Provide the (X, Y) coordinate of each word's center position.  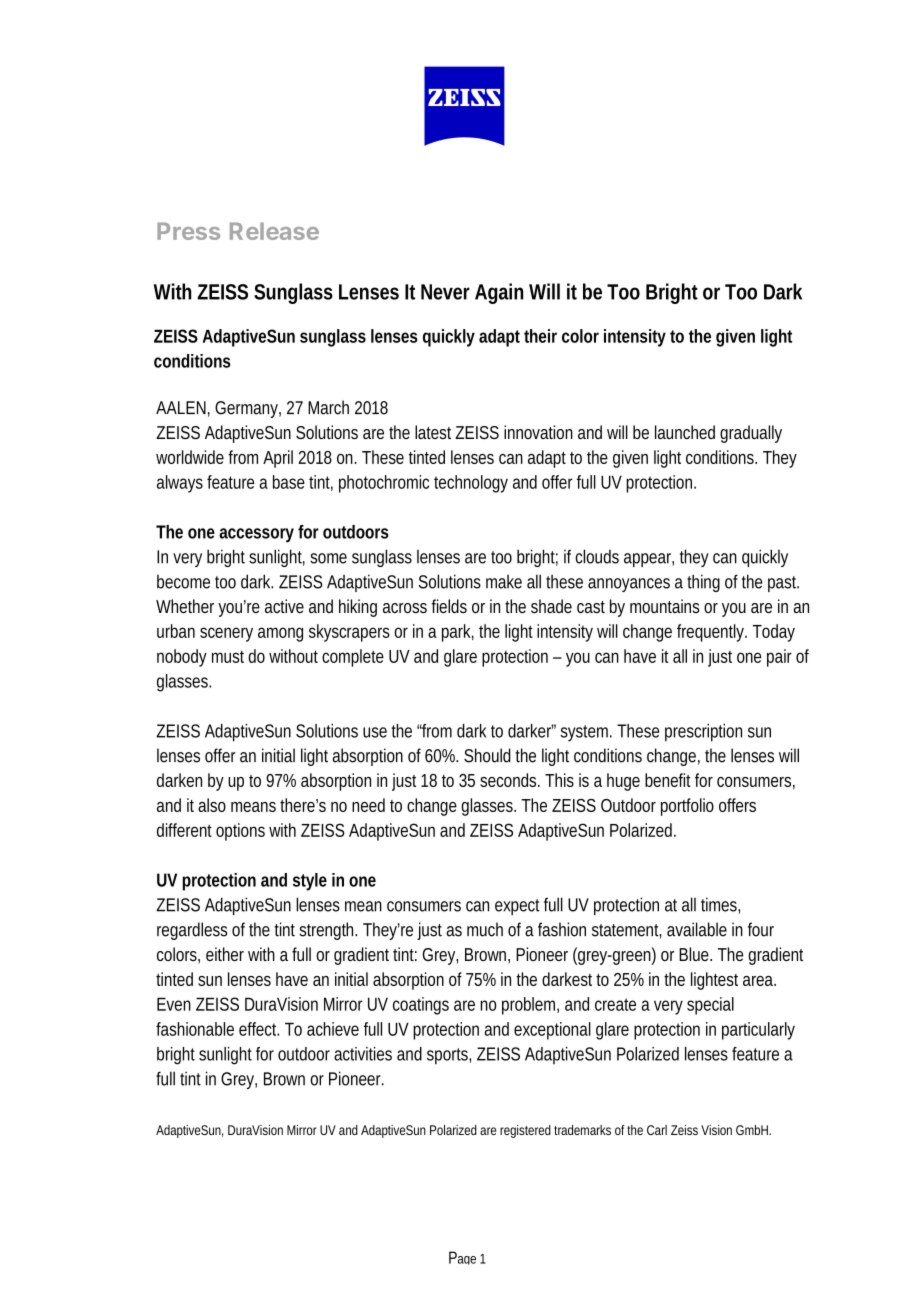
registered (525, 1131)
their (540, 336)
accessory (256, 535)
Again (499, 293)
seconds (510, 780)
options (240, 832)
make (504, 581)
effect (259, 1029)
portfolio (687, 807)
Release (274, 231)
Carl (657, 1130)
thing (703, 583)
